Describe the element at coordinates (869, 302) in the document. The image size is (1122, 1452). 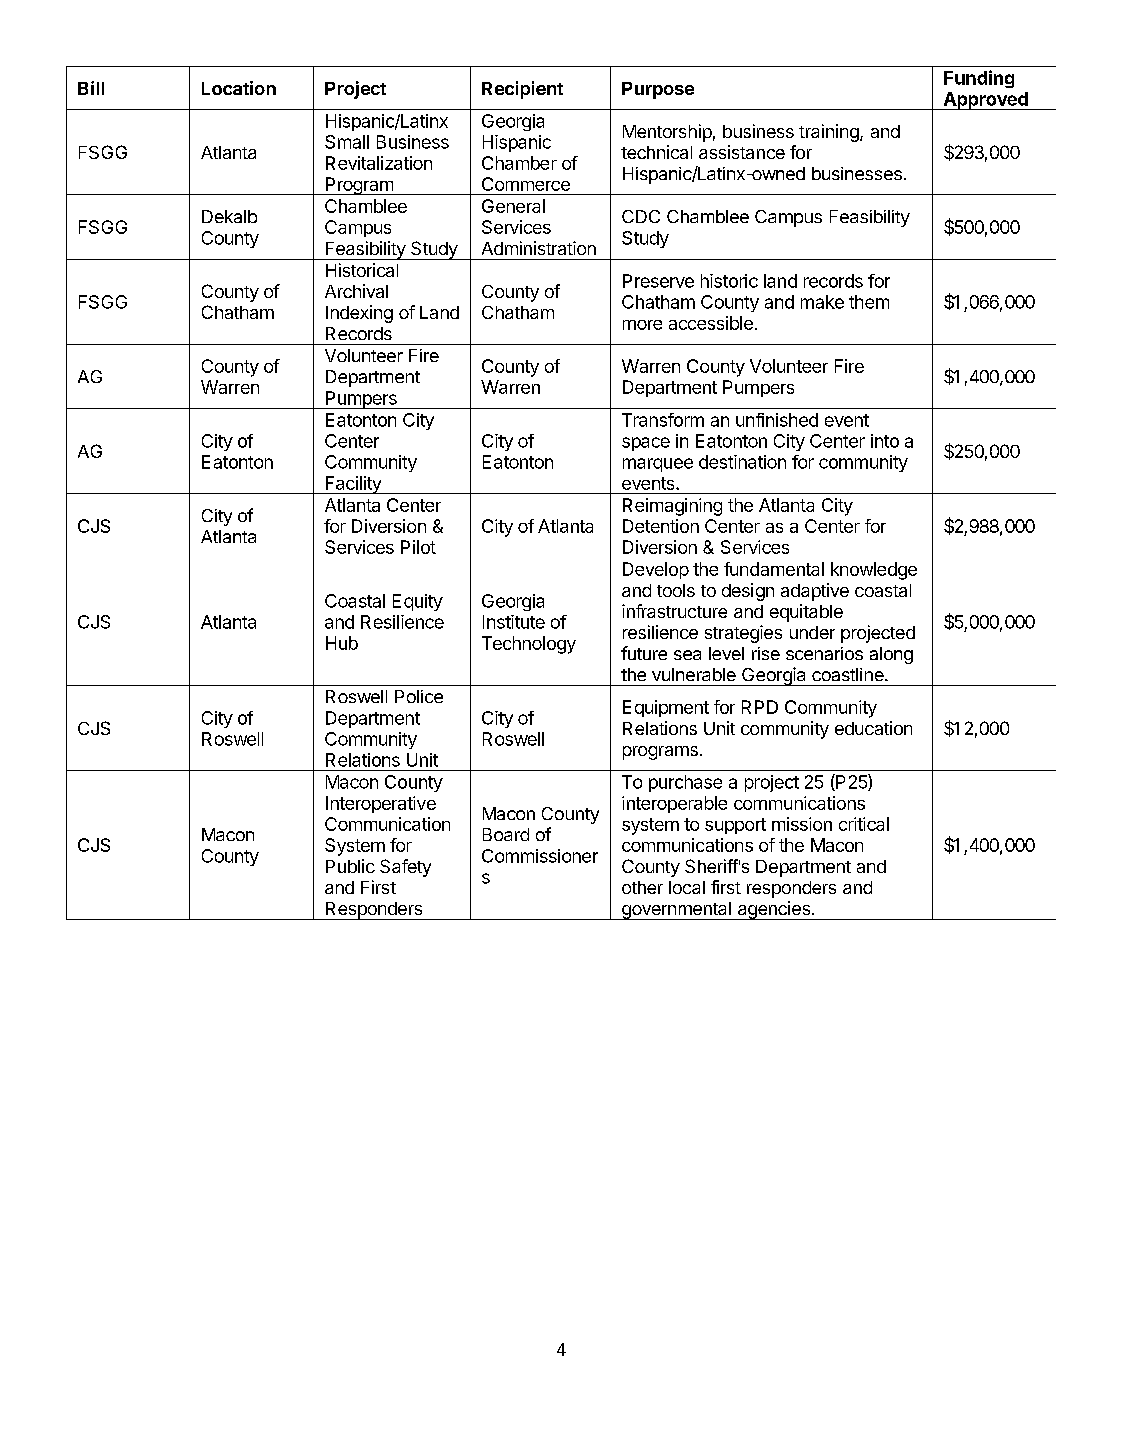
I see `them` at that location.
